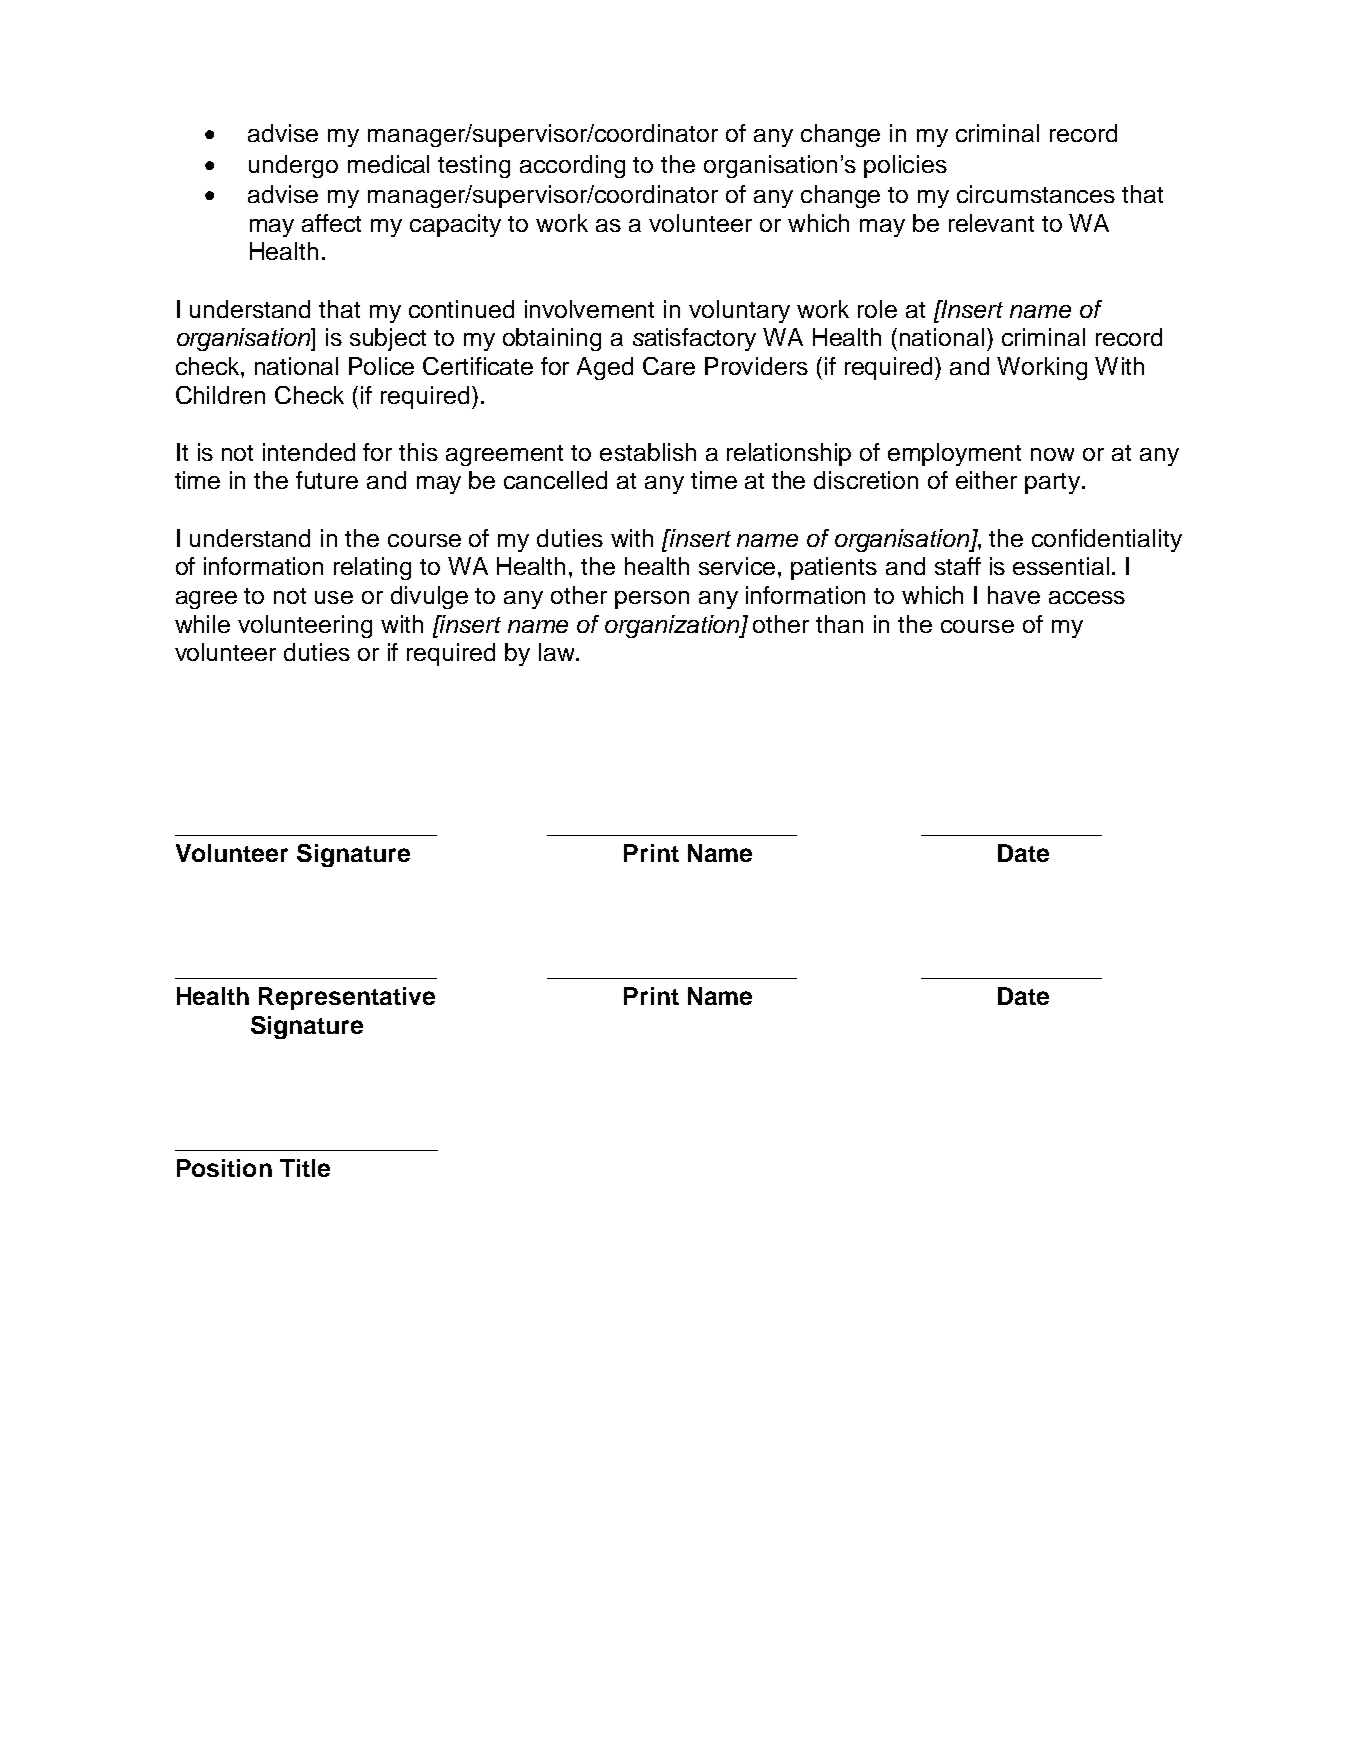 The image size is (1351, 1749). Describe the element at coordinates (648, 452) in the screenshot. I see `establish` at that location.
